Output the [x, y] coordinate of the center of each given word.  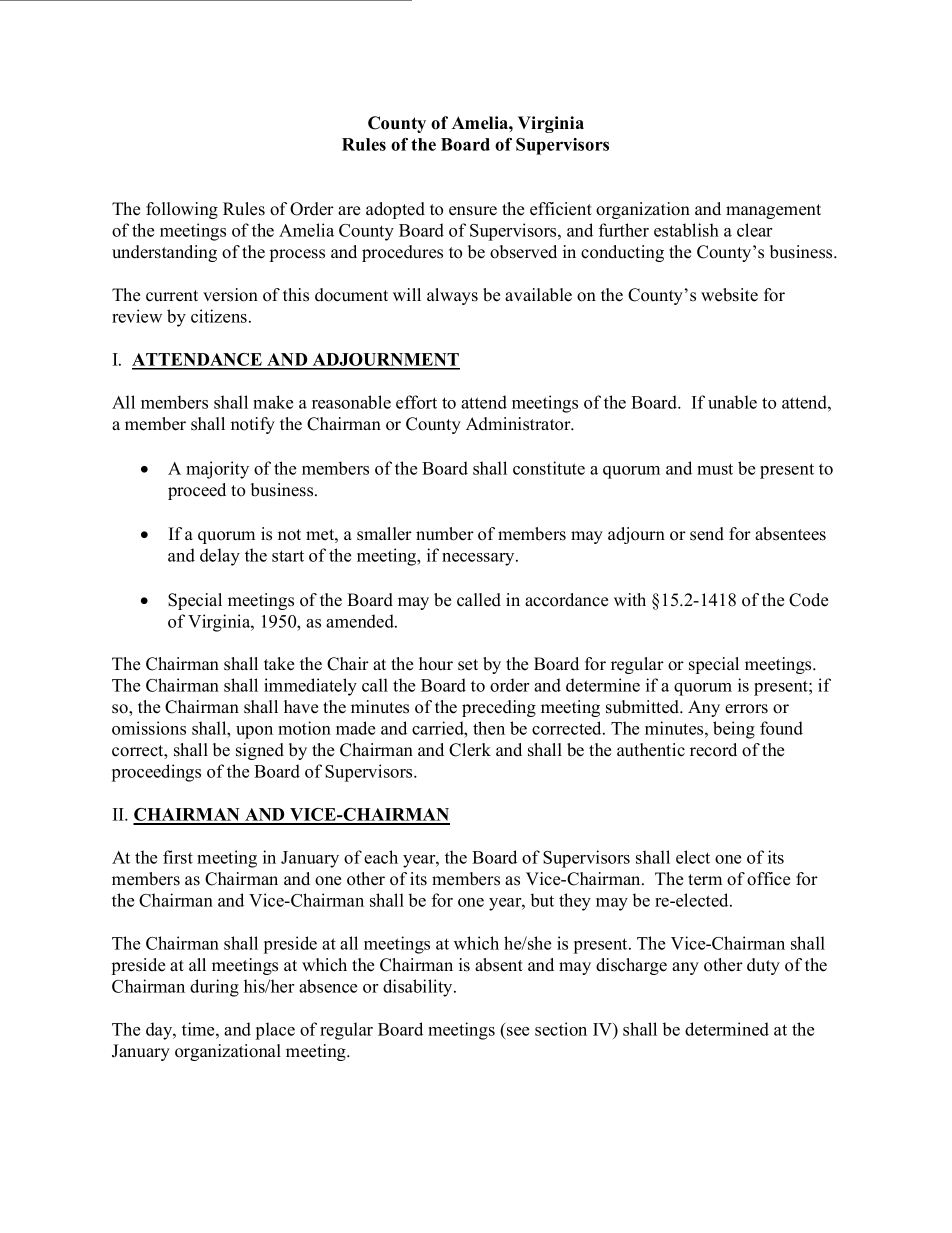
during [214, 988]
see [518, 1031]
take [279, 664]
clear [754, 230]
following [182, 210]
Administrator [519, 424]
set [468, 665]
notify [253, 425]
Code [808, 600]
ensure [473, 211]
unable [732, 402]
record [713, 750]
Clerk [470, 750]
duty [763, 966]
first [178, 857]
